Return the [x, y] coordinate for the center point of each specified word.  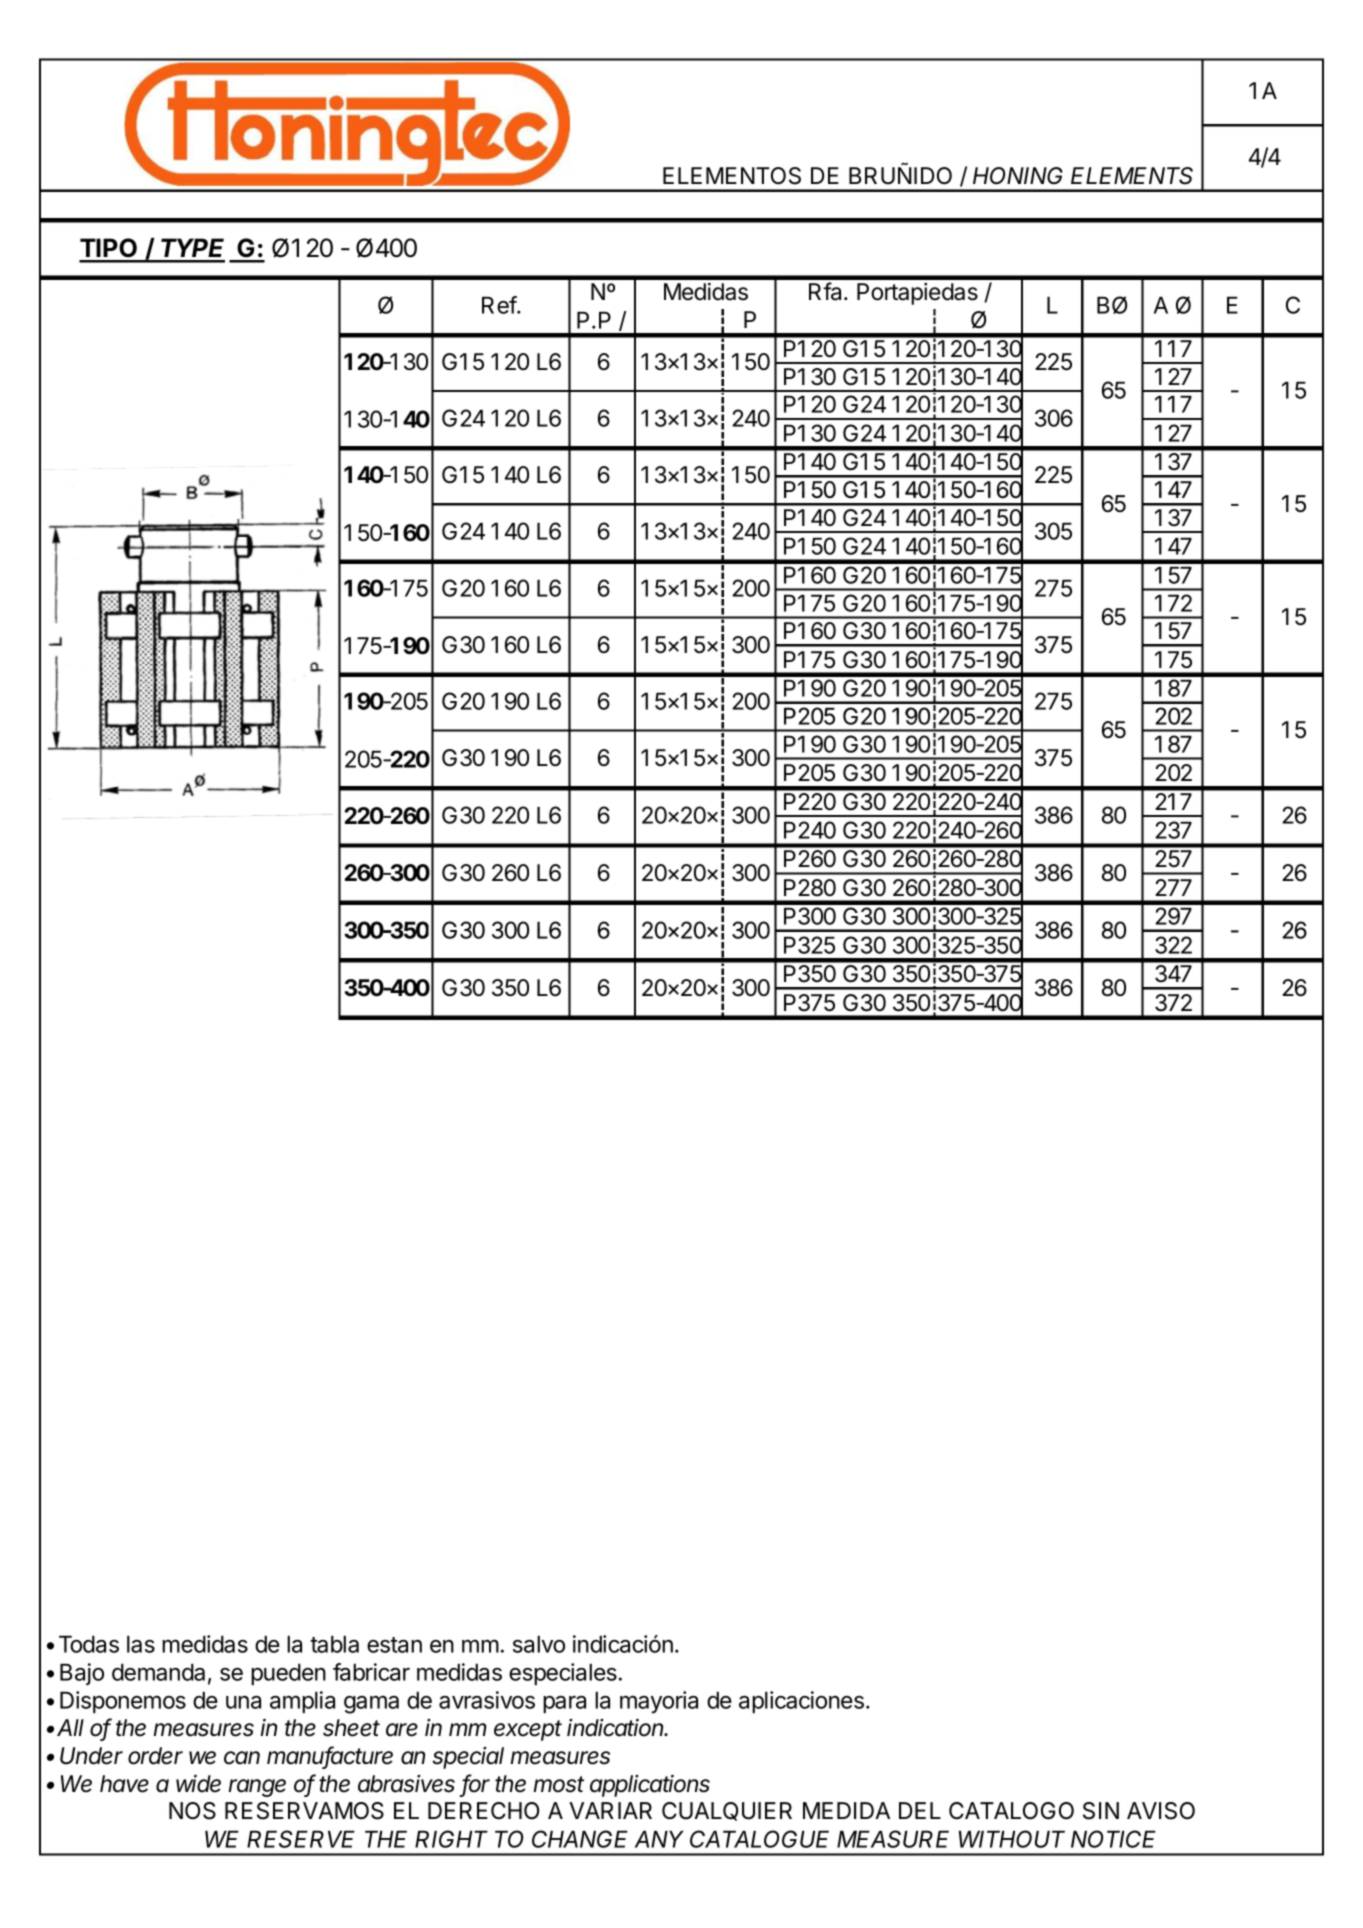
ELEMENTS [1132, 176]
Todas [89, 1644]
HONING [1018, 176]
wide [198, 1784]
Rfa [827, 291]
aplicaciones [801, 1702]
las [141, 1644]
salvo [539, 1644]
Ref [500, 305]
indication [617, 1728]
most [559, 1784]
